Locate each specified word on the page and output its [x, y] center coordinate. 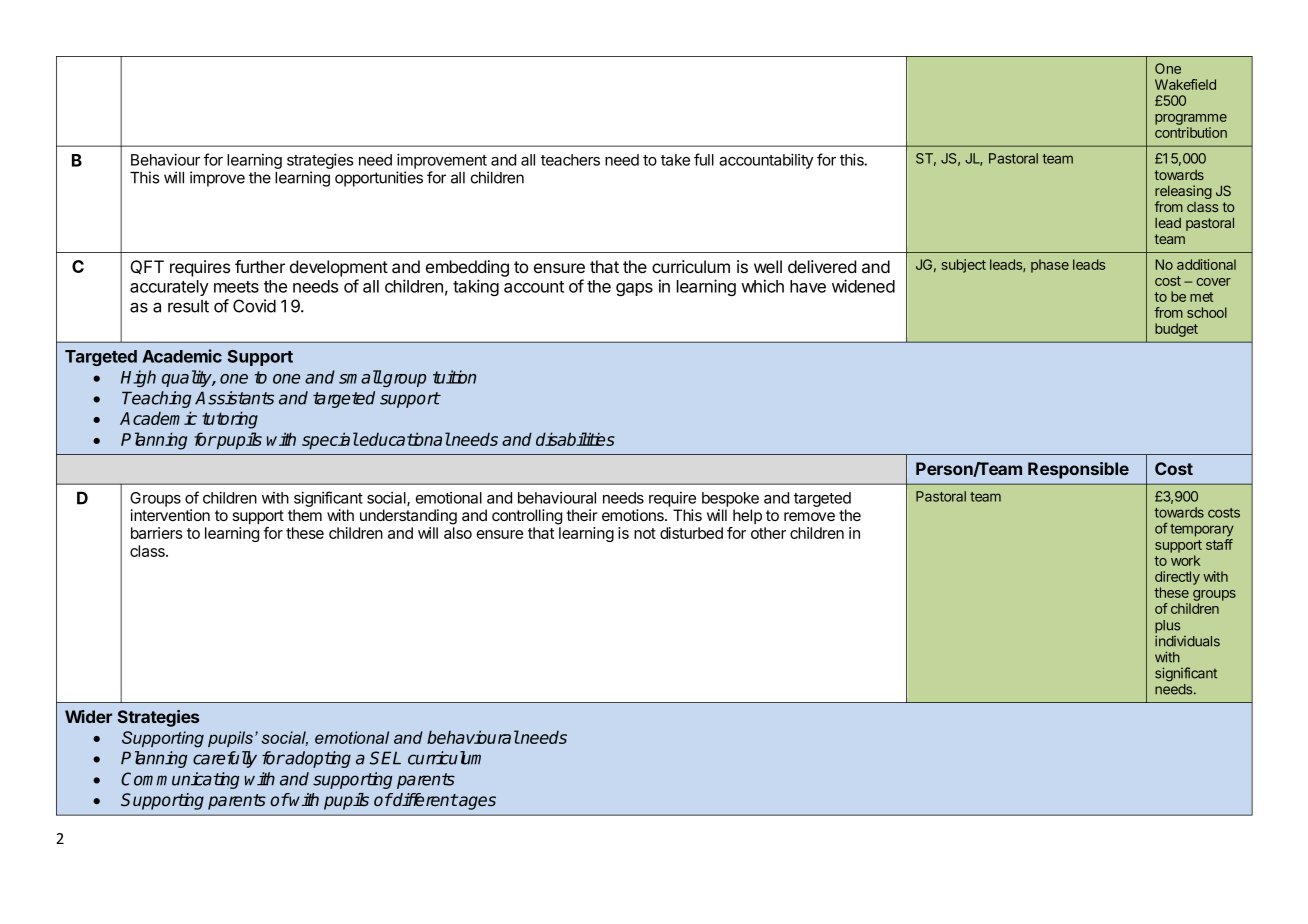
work [1185, 560]
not [645, 533]
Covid [254, 306]
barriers [157, 533]
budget [1176, 330]
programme [1191, 119]
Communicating [180, 780]
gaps [634, 289]
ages [476, 803]
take [675, 160]
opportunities [379, 179]
